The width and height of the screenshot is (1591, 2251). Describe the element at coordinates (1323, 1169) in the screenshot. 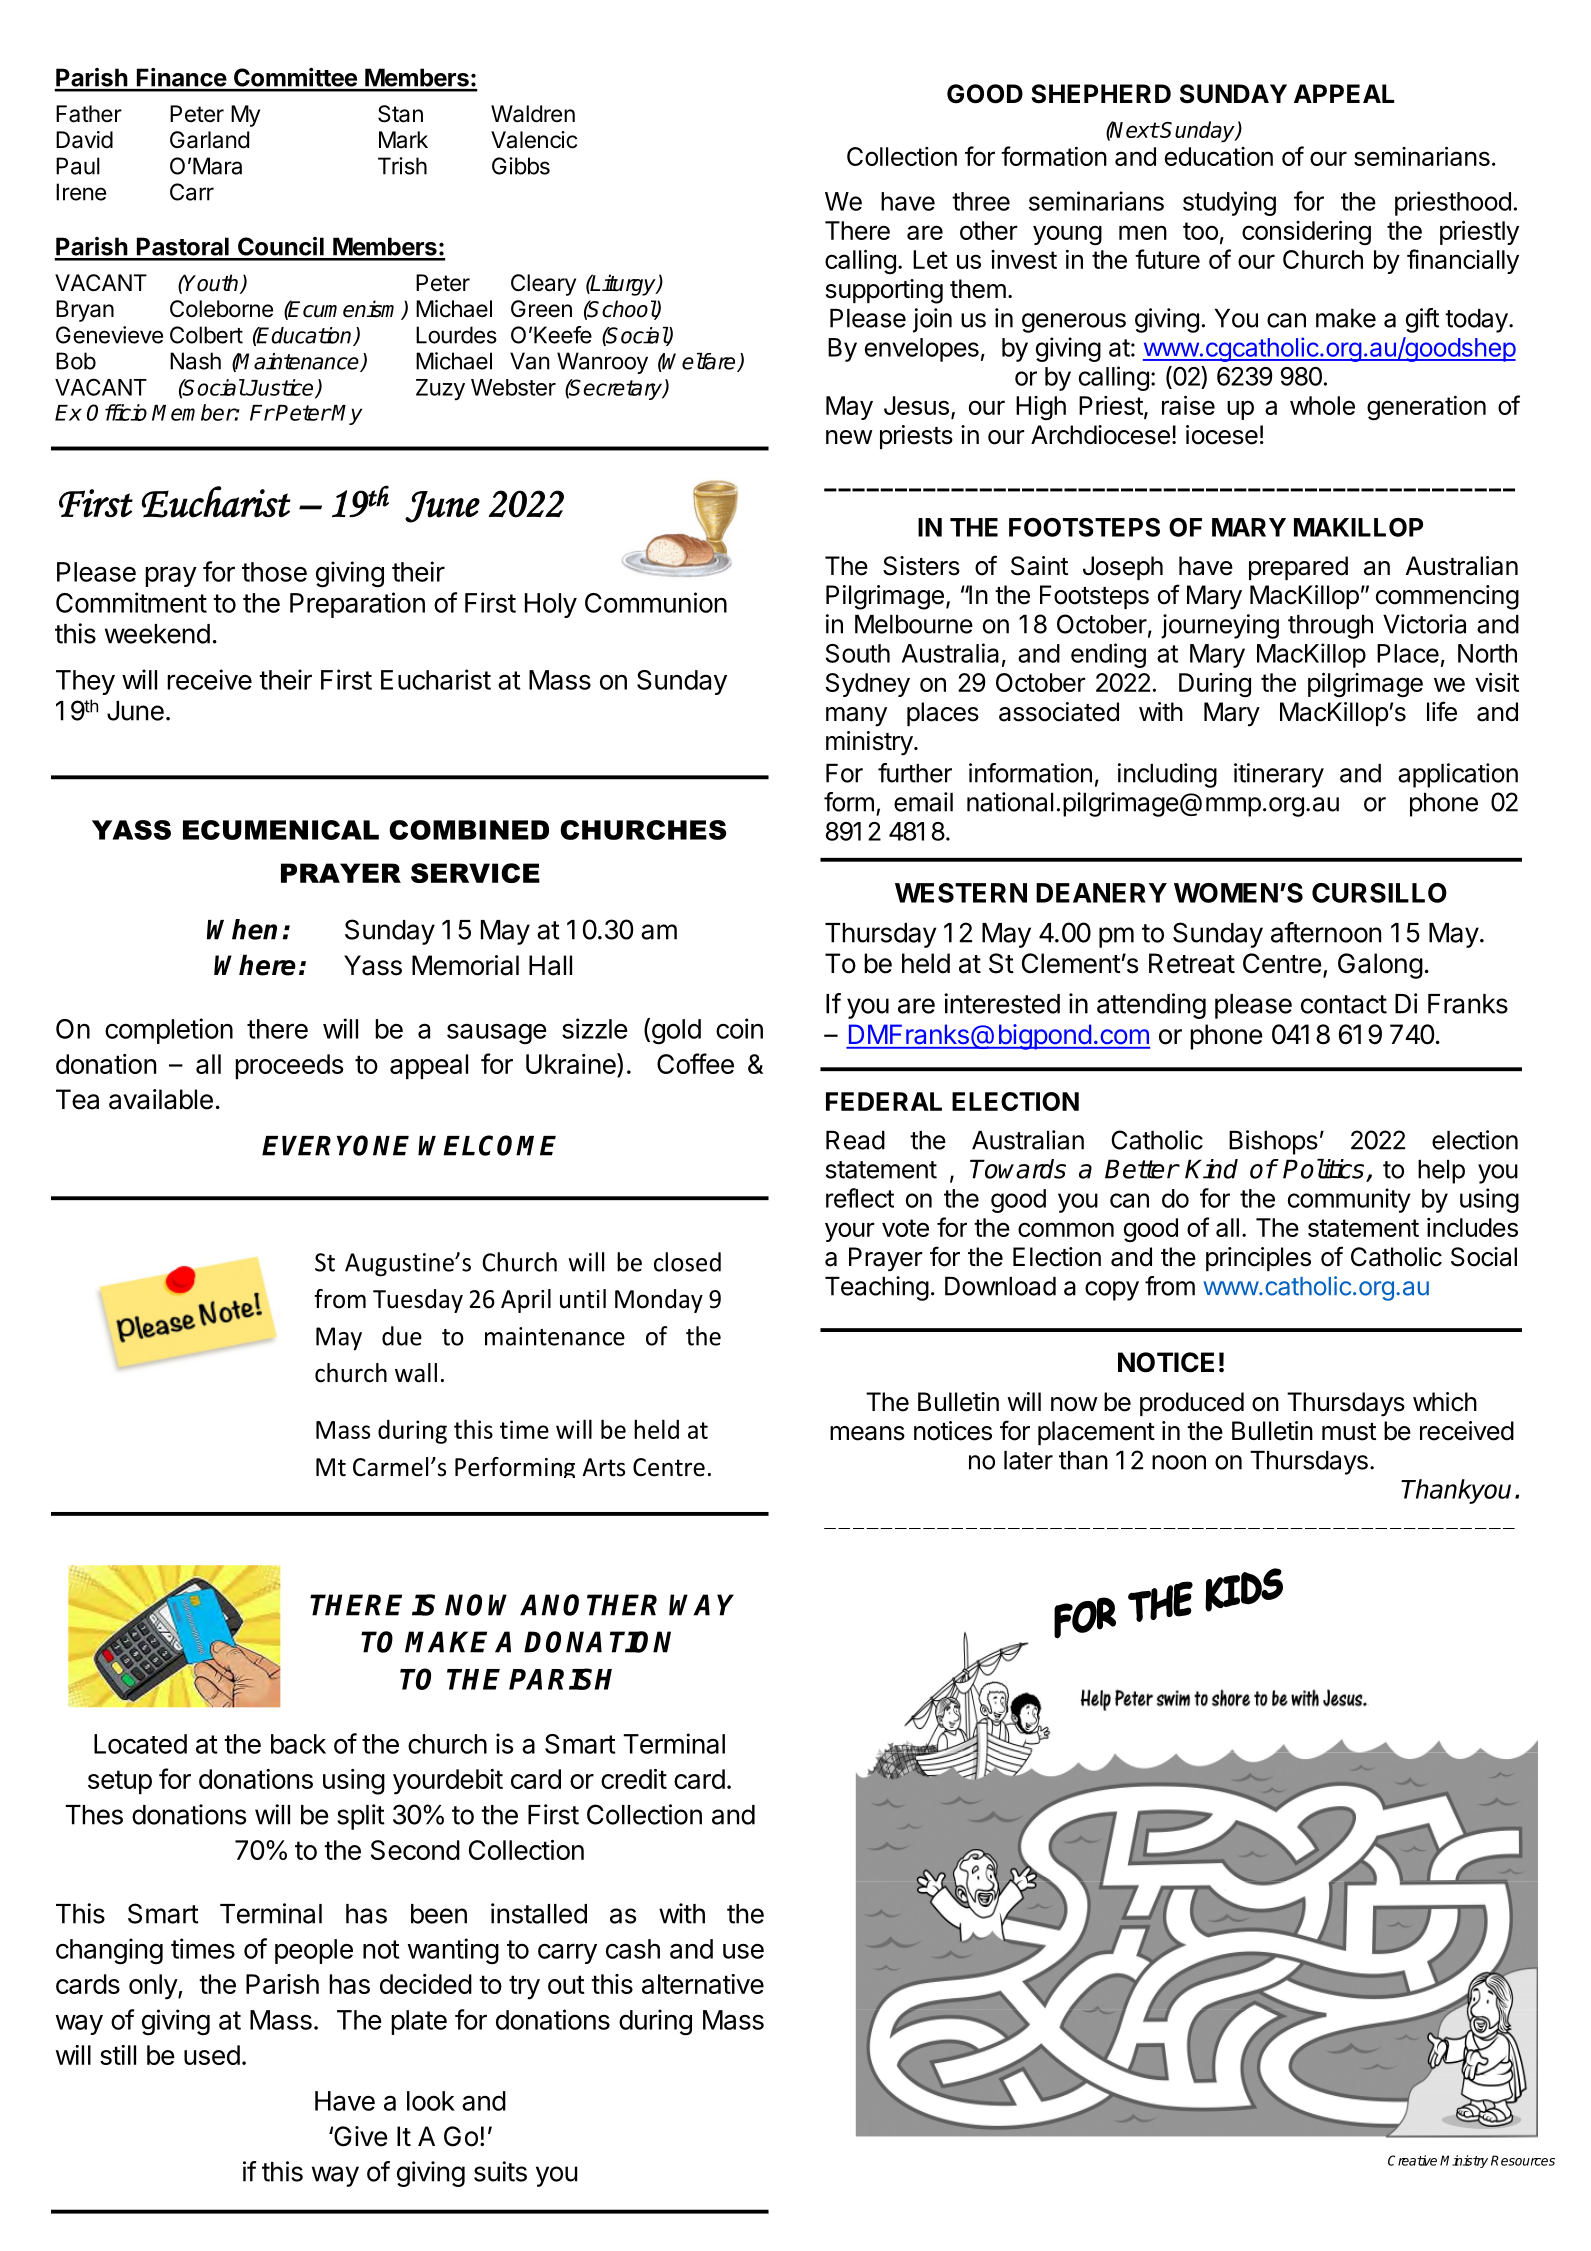

I see `Politics` at that location.
